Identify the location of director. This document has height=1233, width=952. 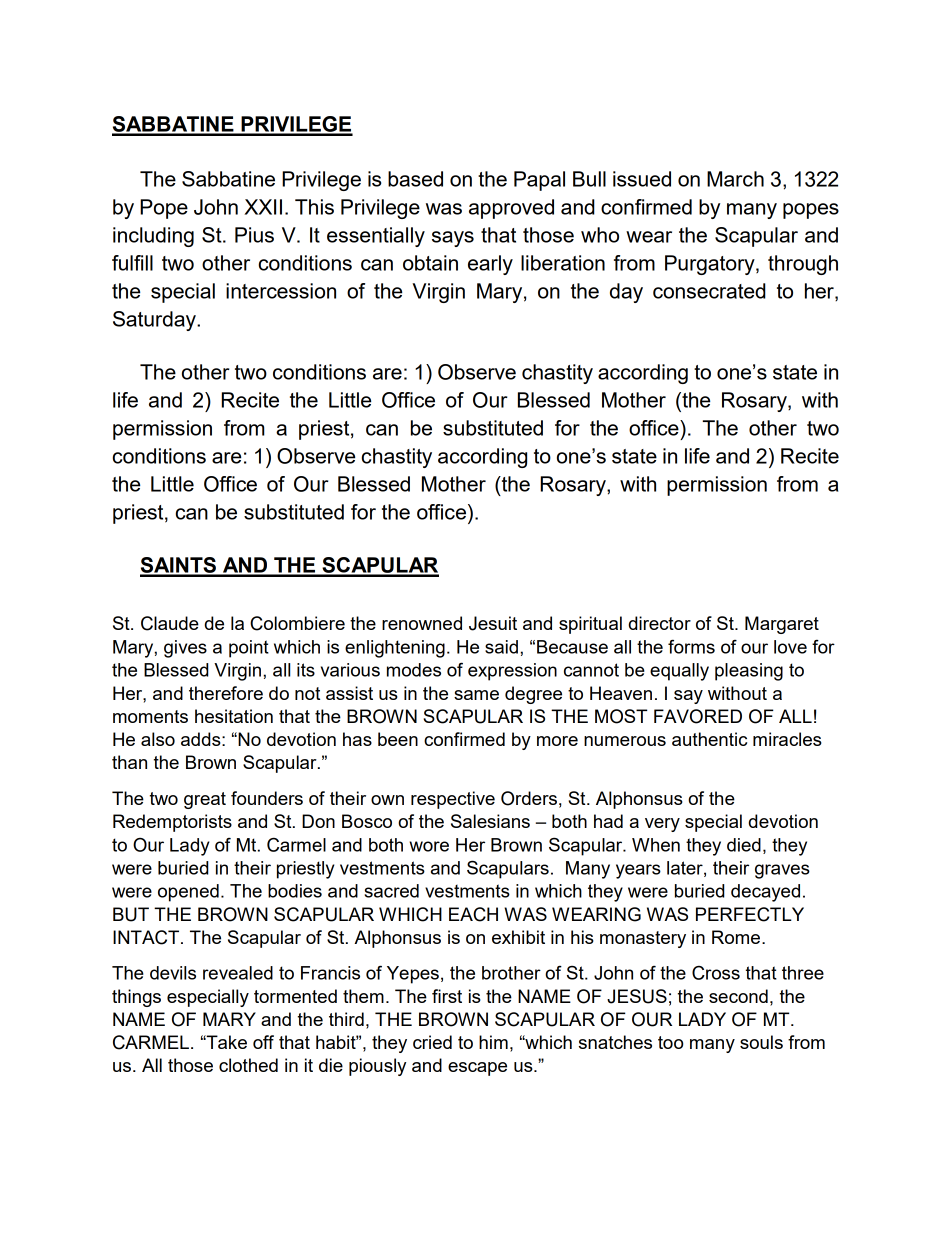
(660, 623).
